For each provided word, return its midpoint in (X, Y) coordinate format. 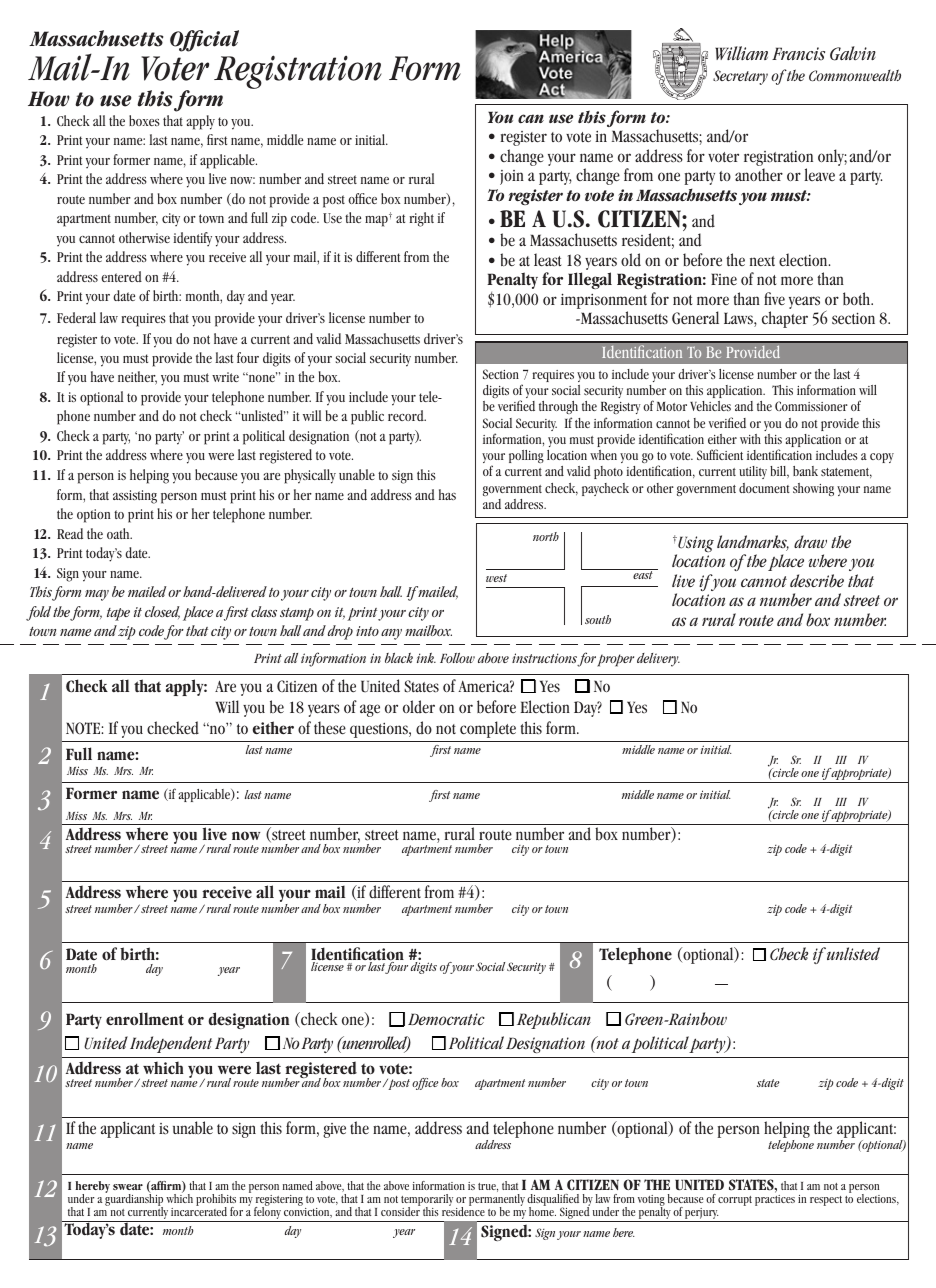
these (330, 728)
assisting (135, 497)
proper (615, 660)
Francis (798, 54)
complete (488, 729)
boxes (144, 120)
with (750, 439)
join (512, 177)
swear (128, 1187)
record (407, 415)
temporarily (427, 1201)
